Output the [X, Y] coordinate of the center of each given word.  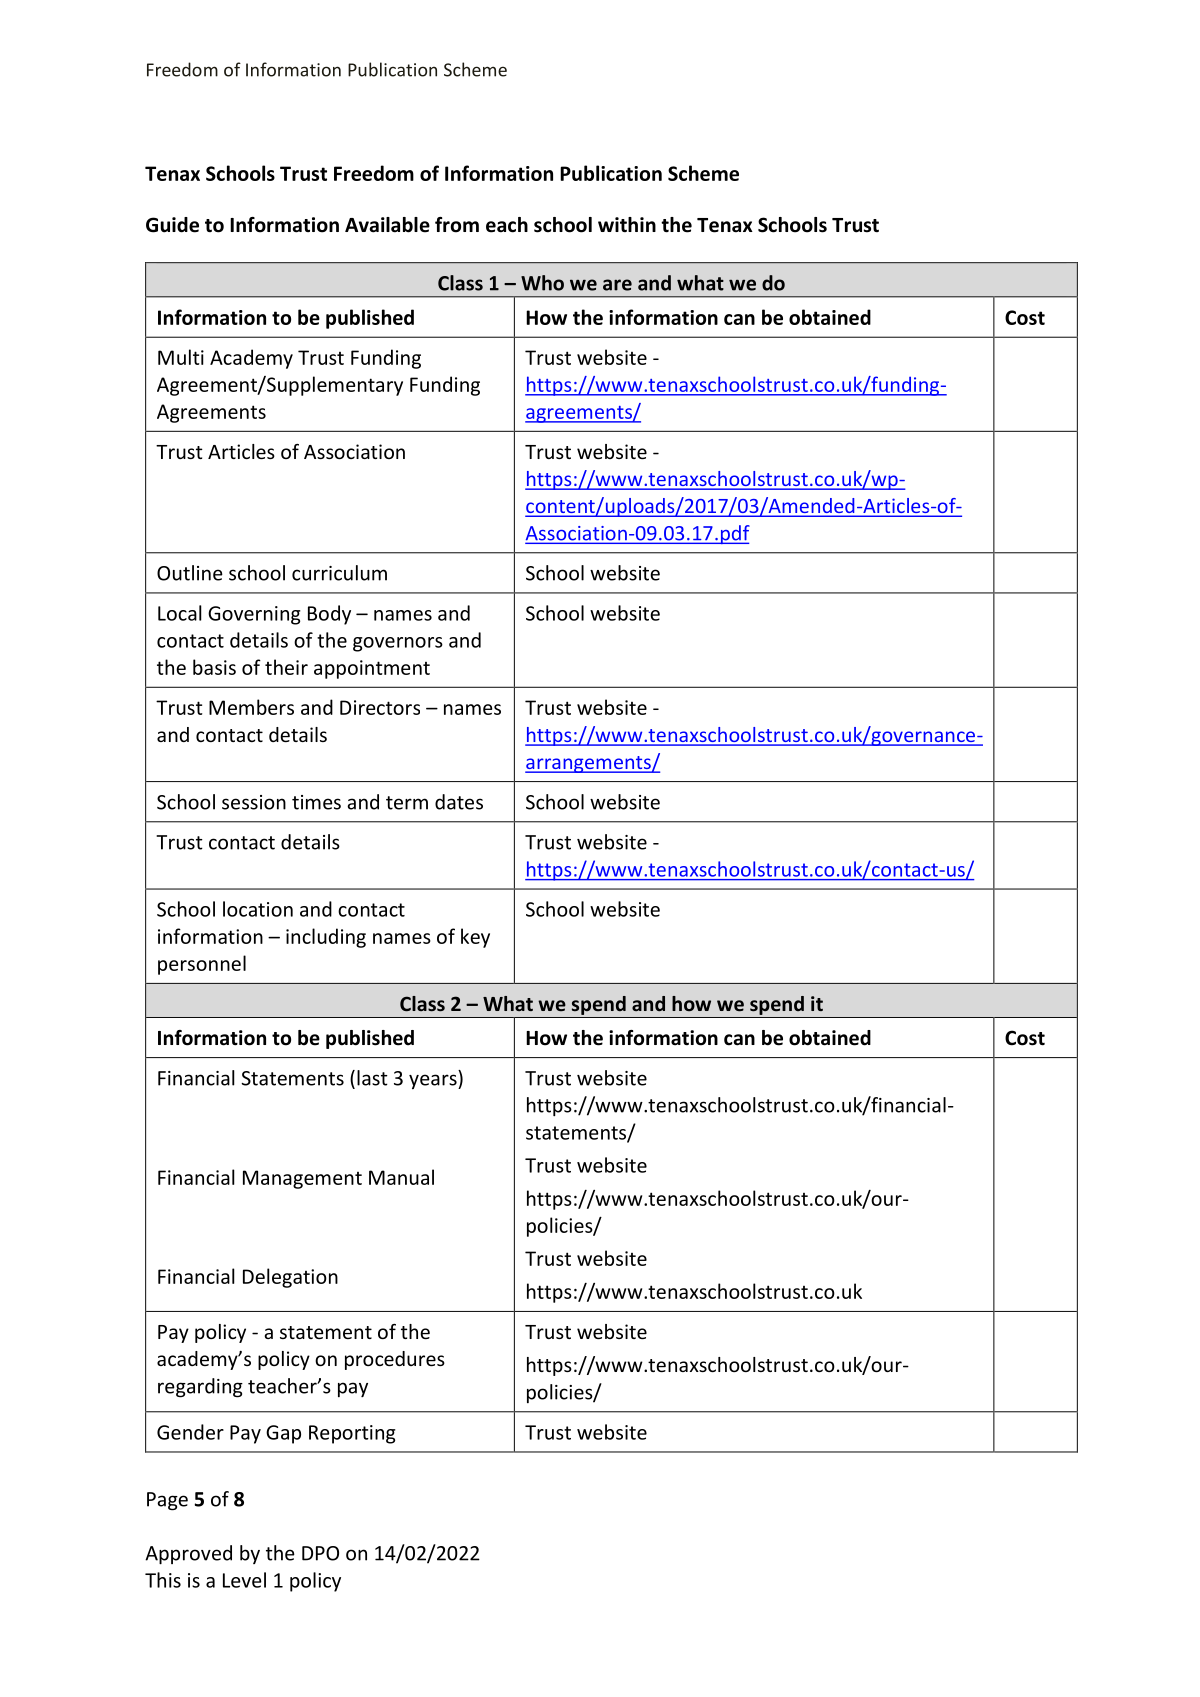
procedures [395, 1360]
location [258, 909]
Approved [188, 1555]
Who [542, 283]
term [407, 803]
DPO [320, 1553]
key [475, 938]
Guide [172, 225]
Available [387, 225]
